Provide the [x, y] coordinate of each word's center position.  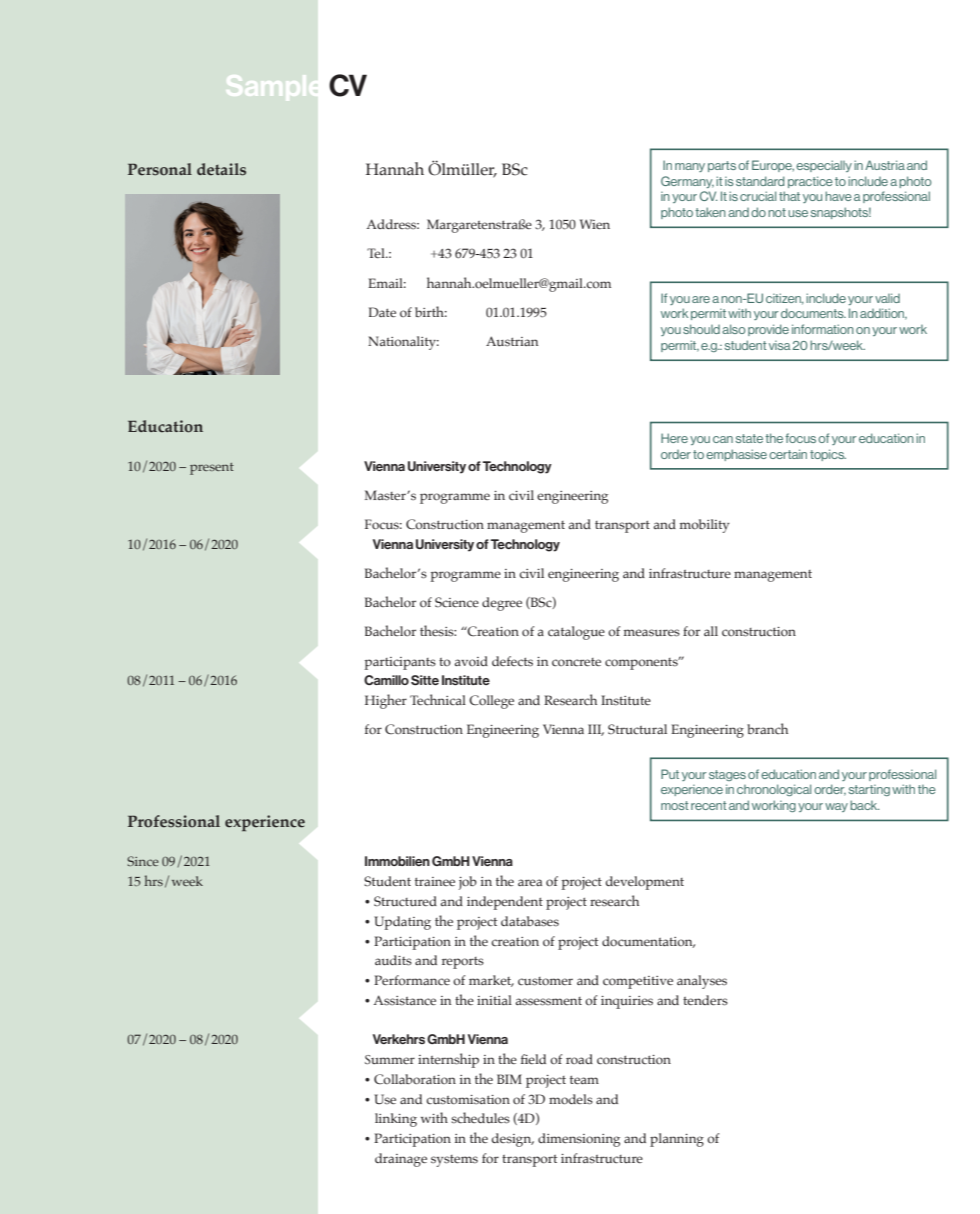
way [836, 807]
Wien [595, 224]
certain [788, 454]
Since [143, 861]
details [221, 169]
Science [457, 602]
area [530, 882]
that [789, 196]
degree [502, 604]
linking [396, 1120]
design [513, 1140]
